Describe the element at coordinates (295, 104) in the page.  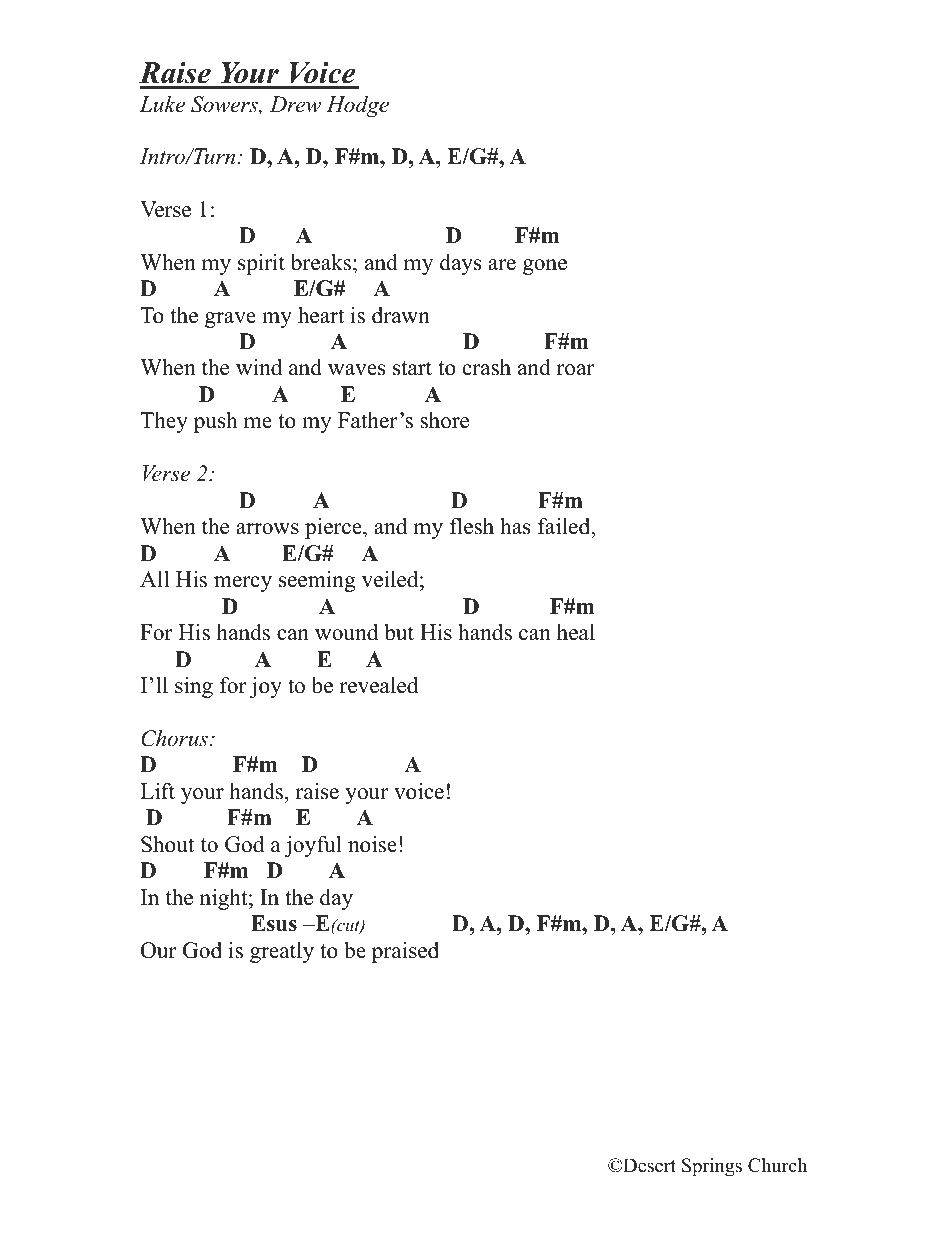
I see `Drew` at that location.
